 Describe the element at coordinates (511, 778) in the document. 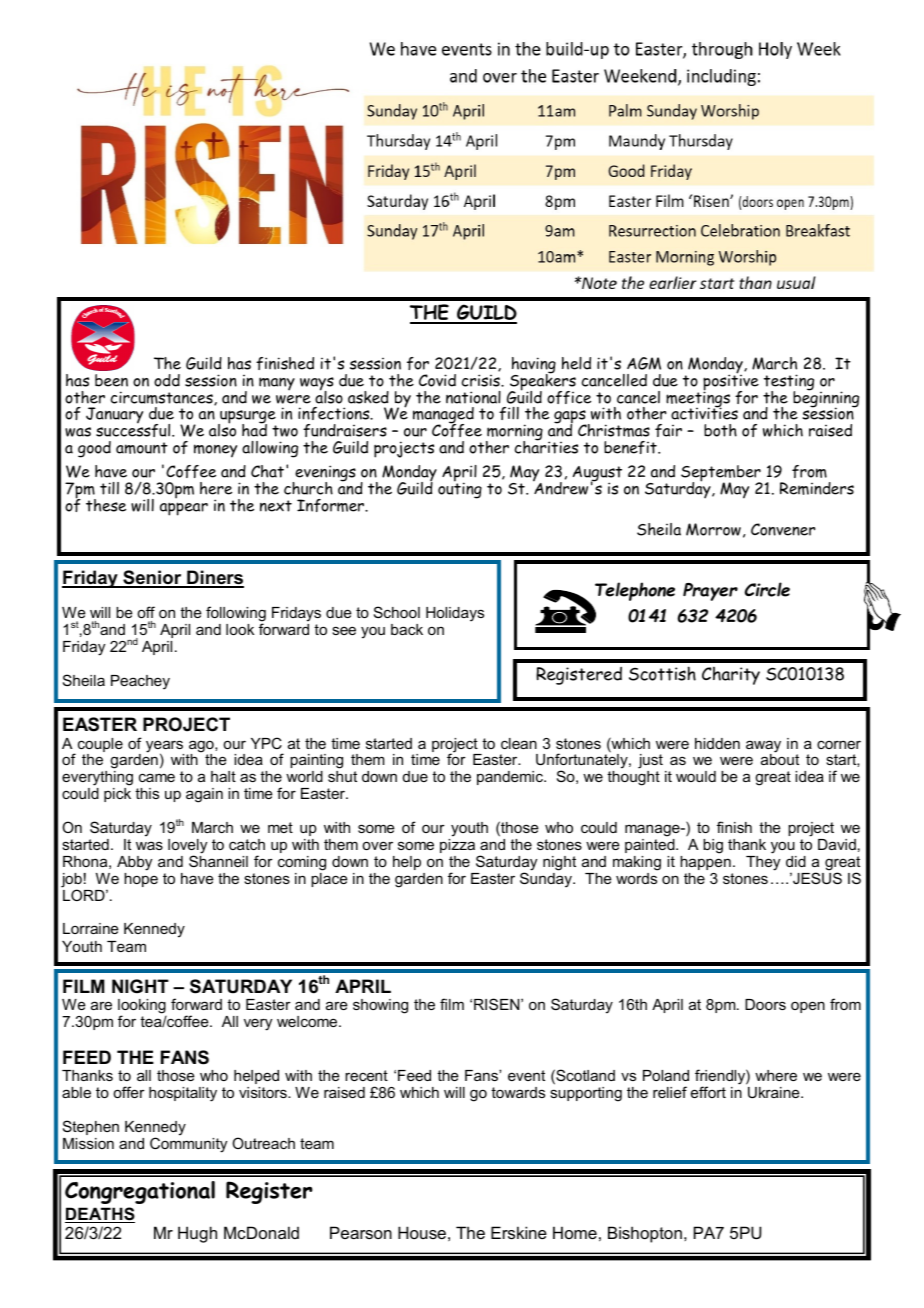

I see `pandemic` at that location.
